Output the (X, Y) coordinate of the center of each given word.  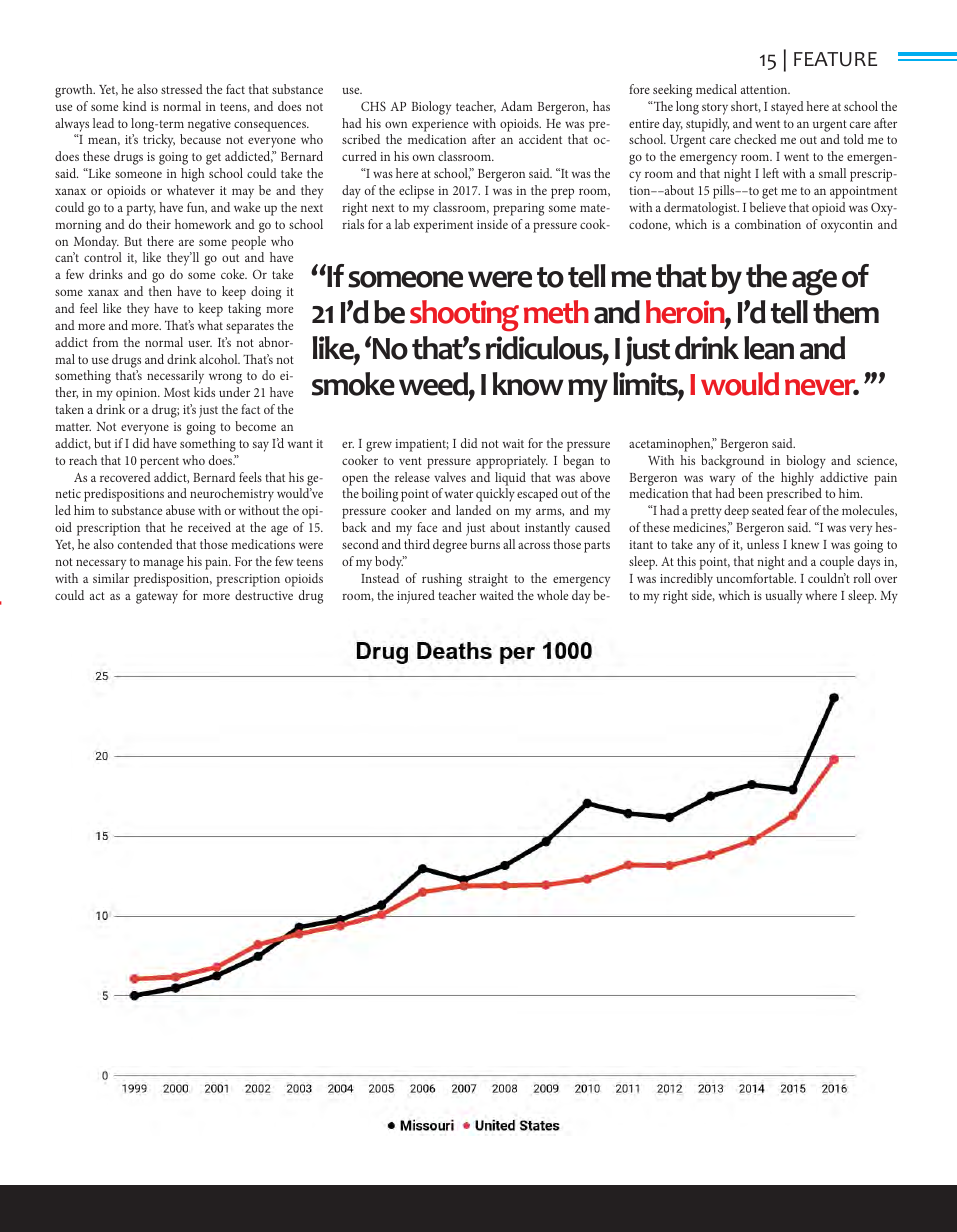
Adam (516, 106)
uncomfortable (756, 578)
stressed (182, 89)
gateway (157, 598)
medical (716, 89)
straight (488, 580)
